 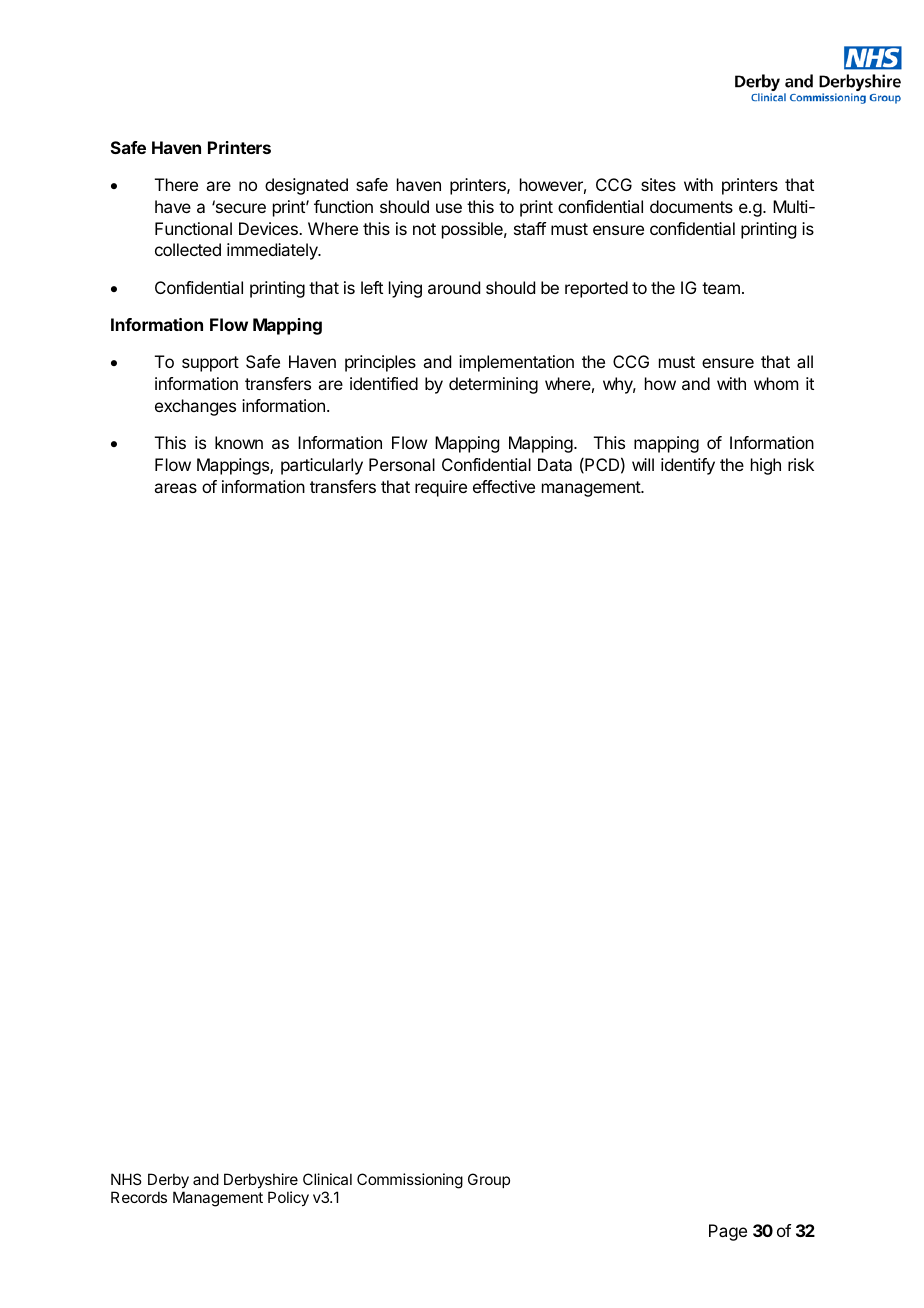 I want to click on identify, so click(x=688, y=466).
